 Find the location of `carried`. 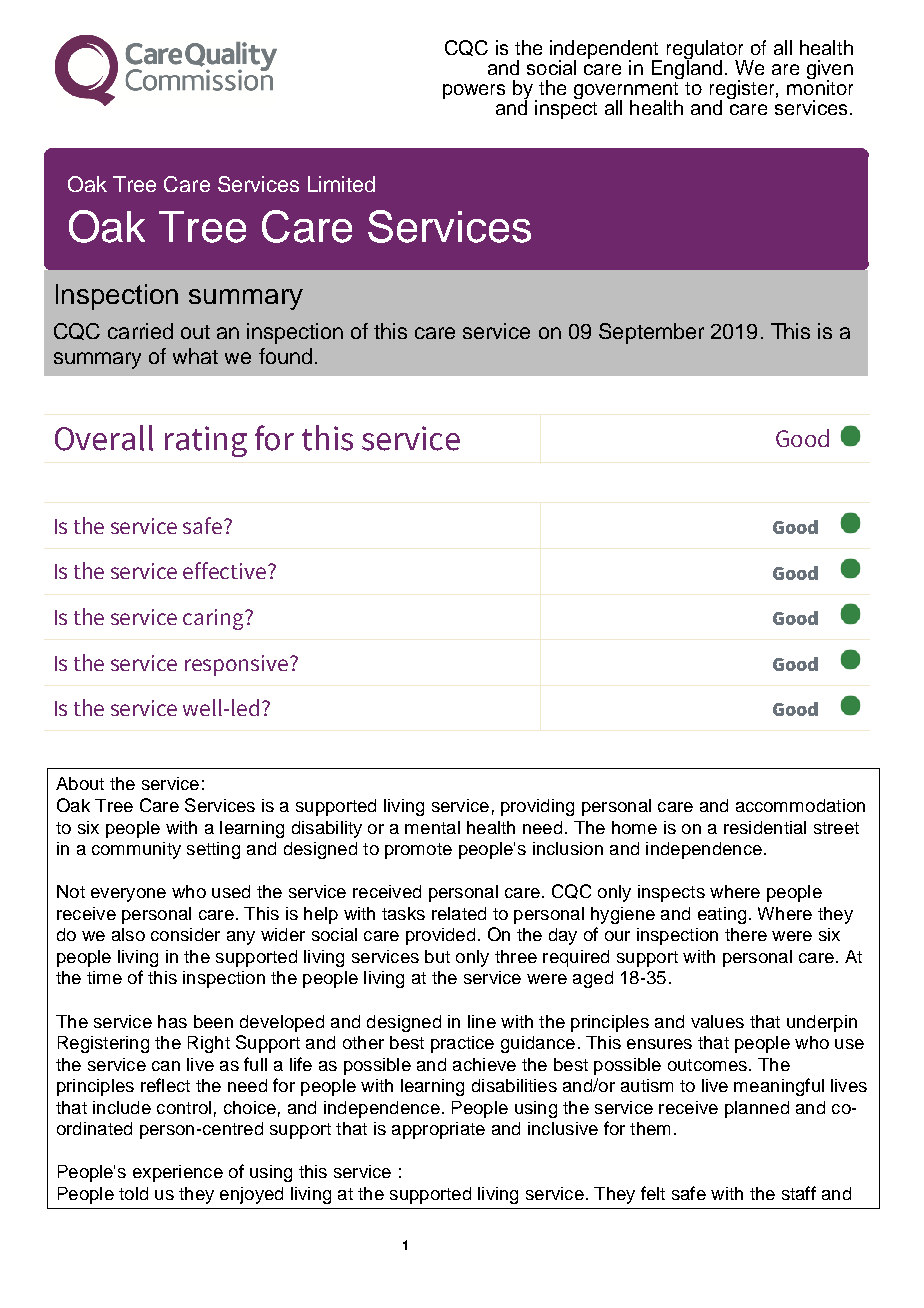

carried is located at coordinates (140, 331).
